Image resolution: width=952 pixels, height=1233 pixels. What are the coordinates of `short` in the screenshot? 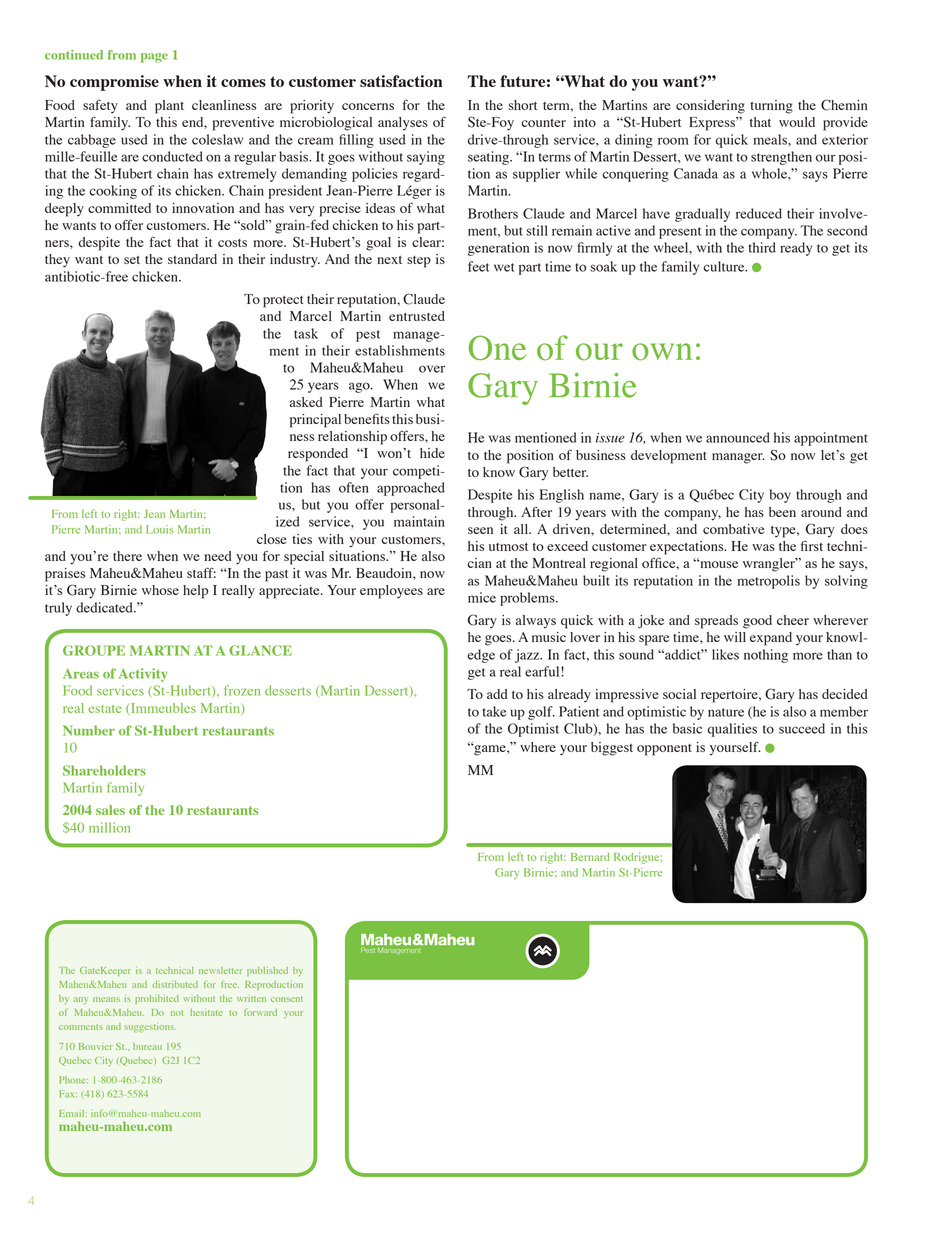 It's located at (523, 105).
